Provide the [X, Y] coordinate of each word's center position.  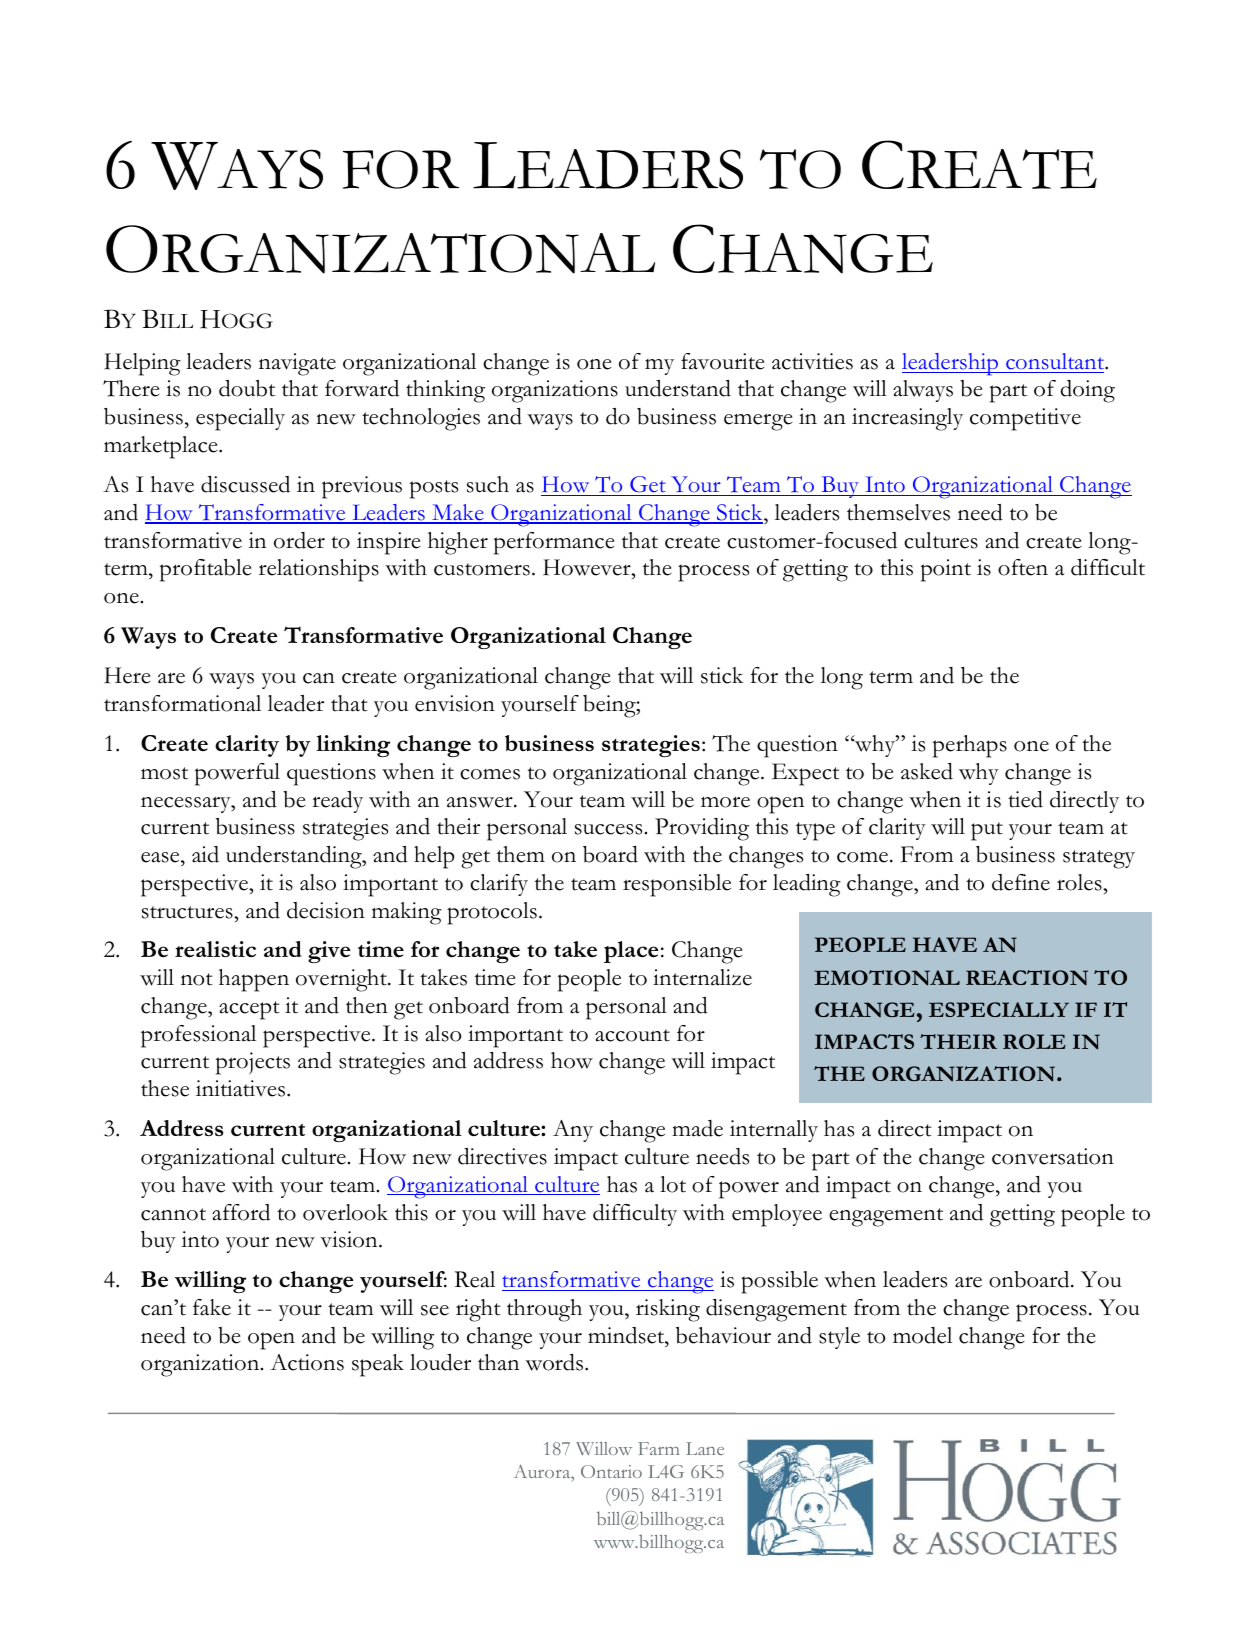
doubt [247, 388]
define [1021, 882]
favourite [722, 361]
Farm [659, 1448]
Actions [307, 1362]
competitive [1025, 419]
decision [326, 910]
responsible [677, 885]
